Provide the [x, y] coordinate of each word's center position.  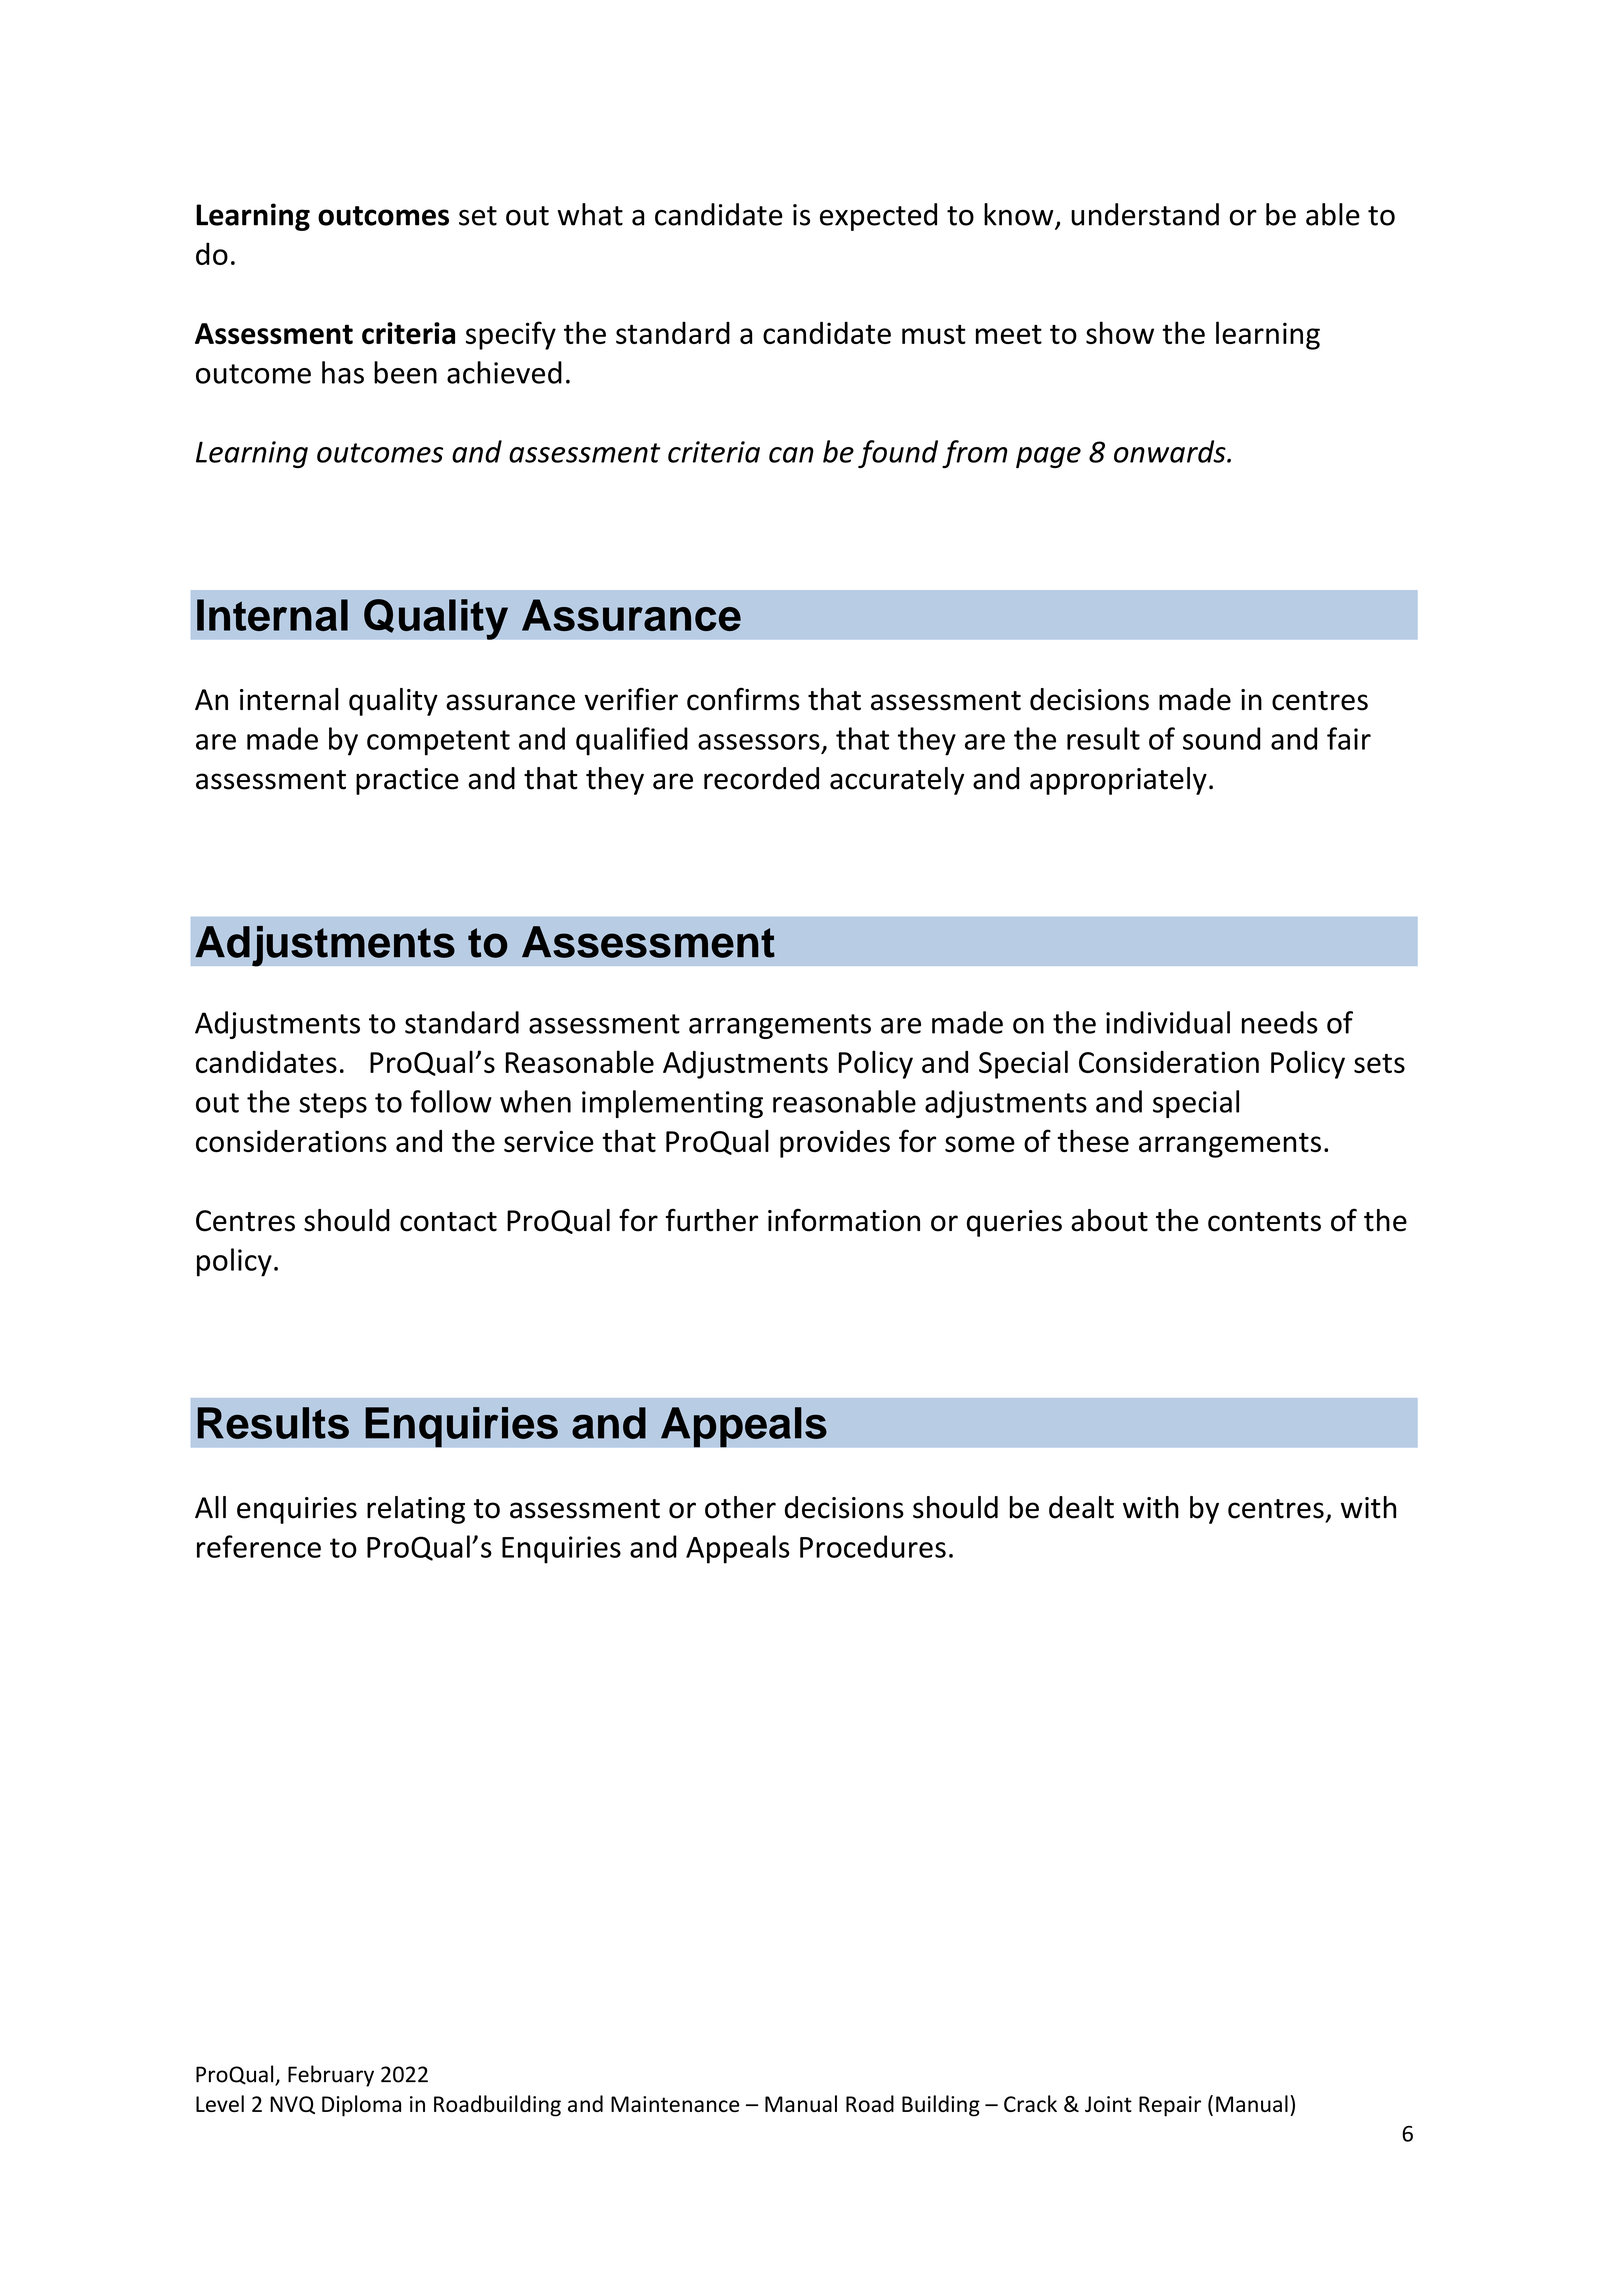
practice [407, 781]
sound [1222, 738]
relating [416, 1510]
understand [1145, 214]
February [331, 2076]
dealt [1081, 1507]
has [343, 372]
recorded [761, 778]
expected [878, 217]
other [740, 1507]
